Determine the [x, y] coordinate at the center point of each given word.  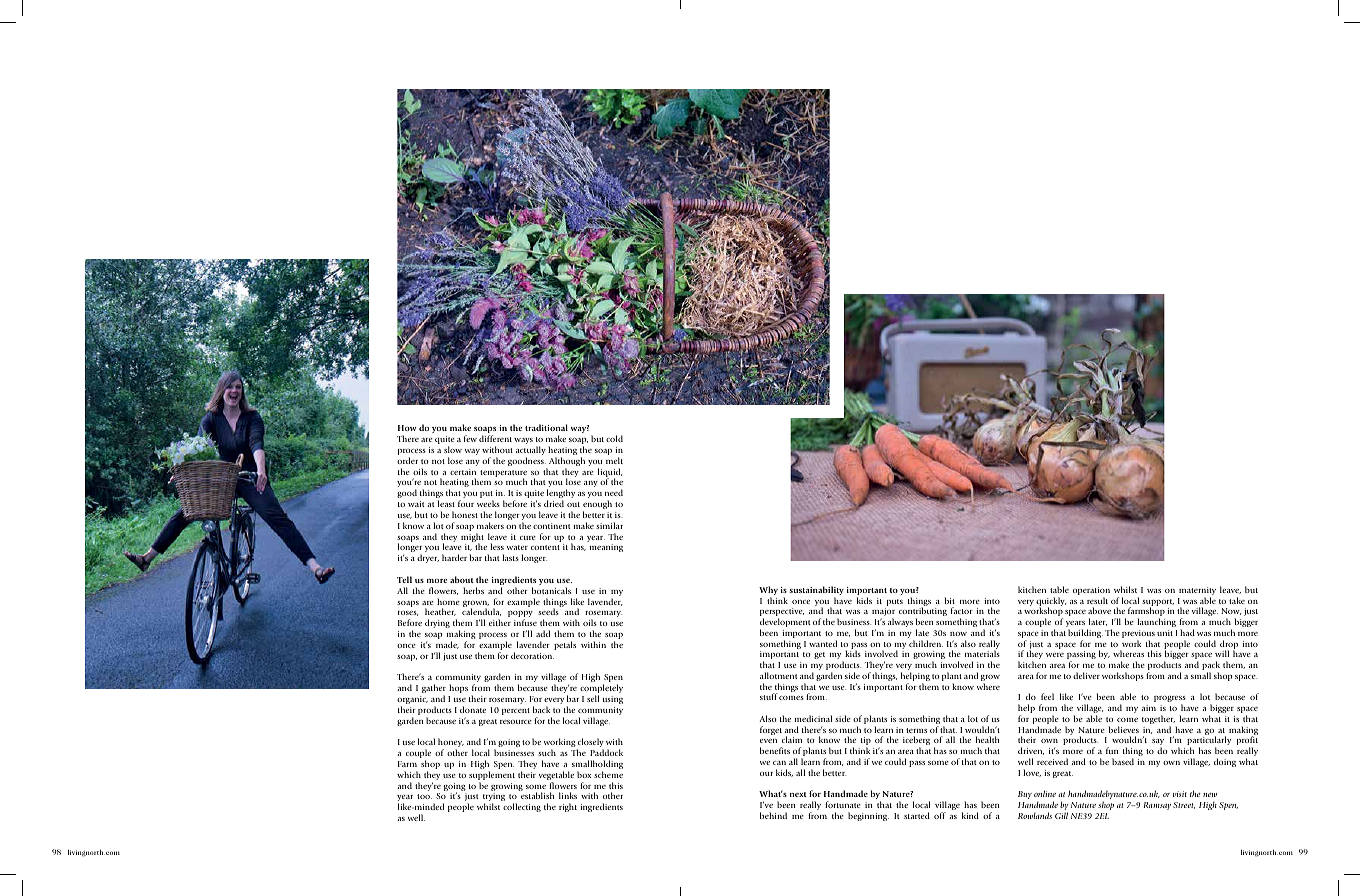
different [495, 438]
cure [528, 538]
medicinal [813, 718]
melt [614, 460]
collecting [522, 807]
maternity [1197, 592]
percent [516, 711]
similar [609, 525]
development [785, 624]
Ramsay [1157, 806]
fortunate [843, 804]
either [500, 622]
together [1159, 721]
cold [614, 438]
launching [1156, 622]
